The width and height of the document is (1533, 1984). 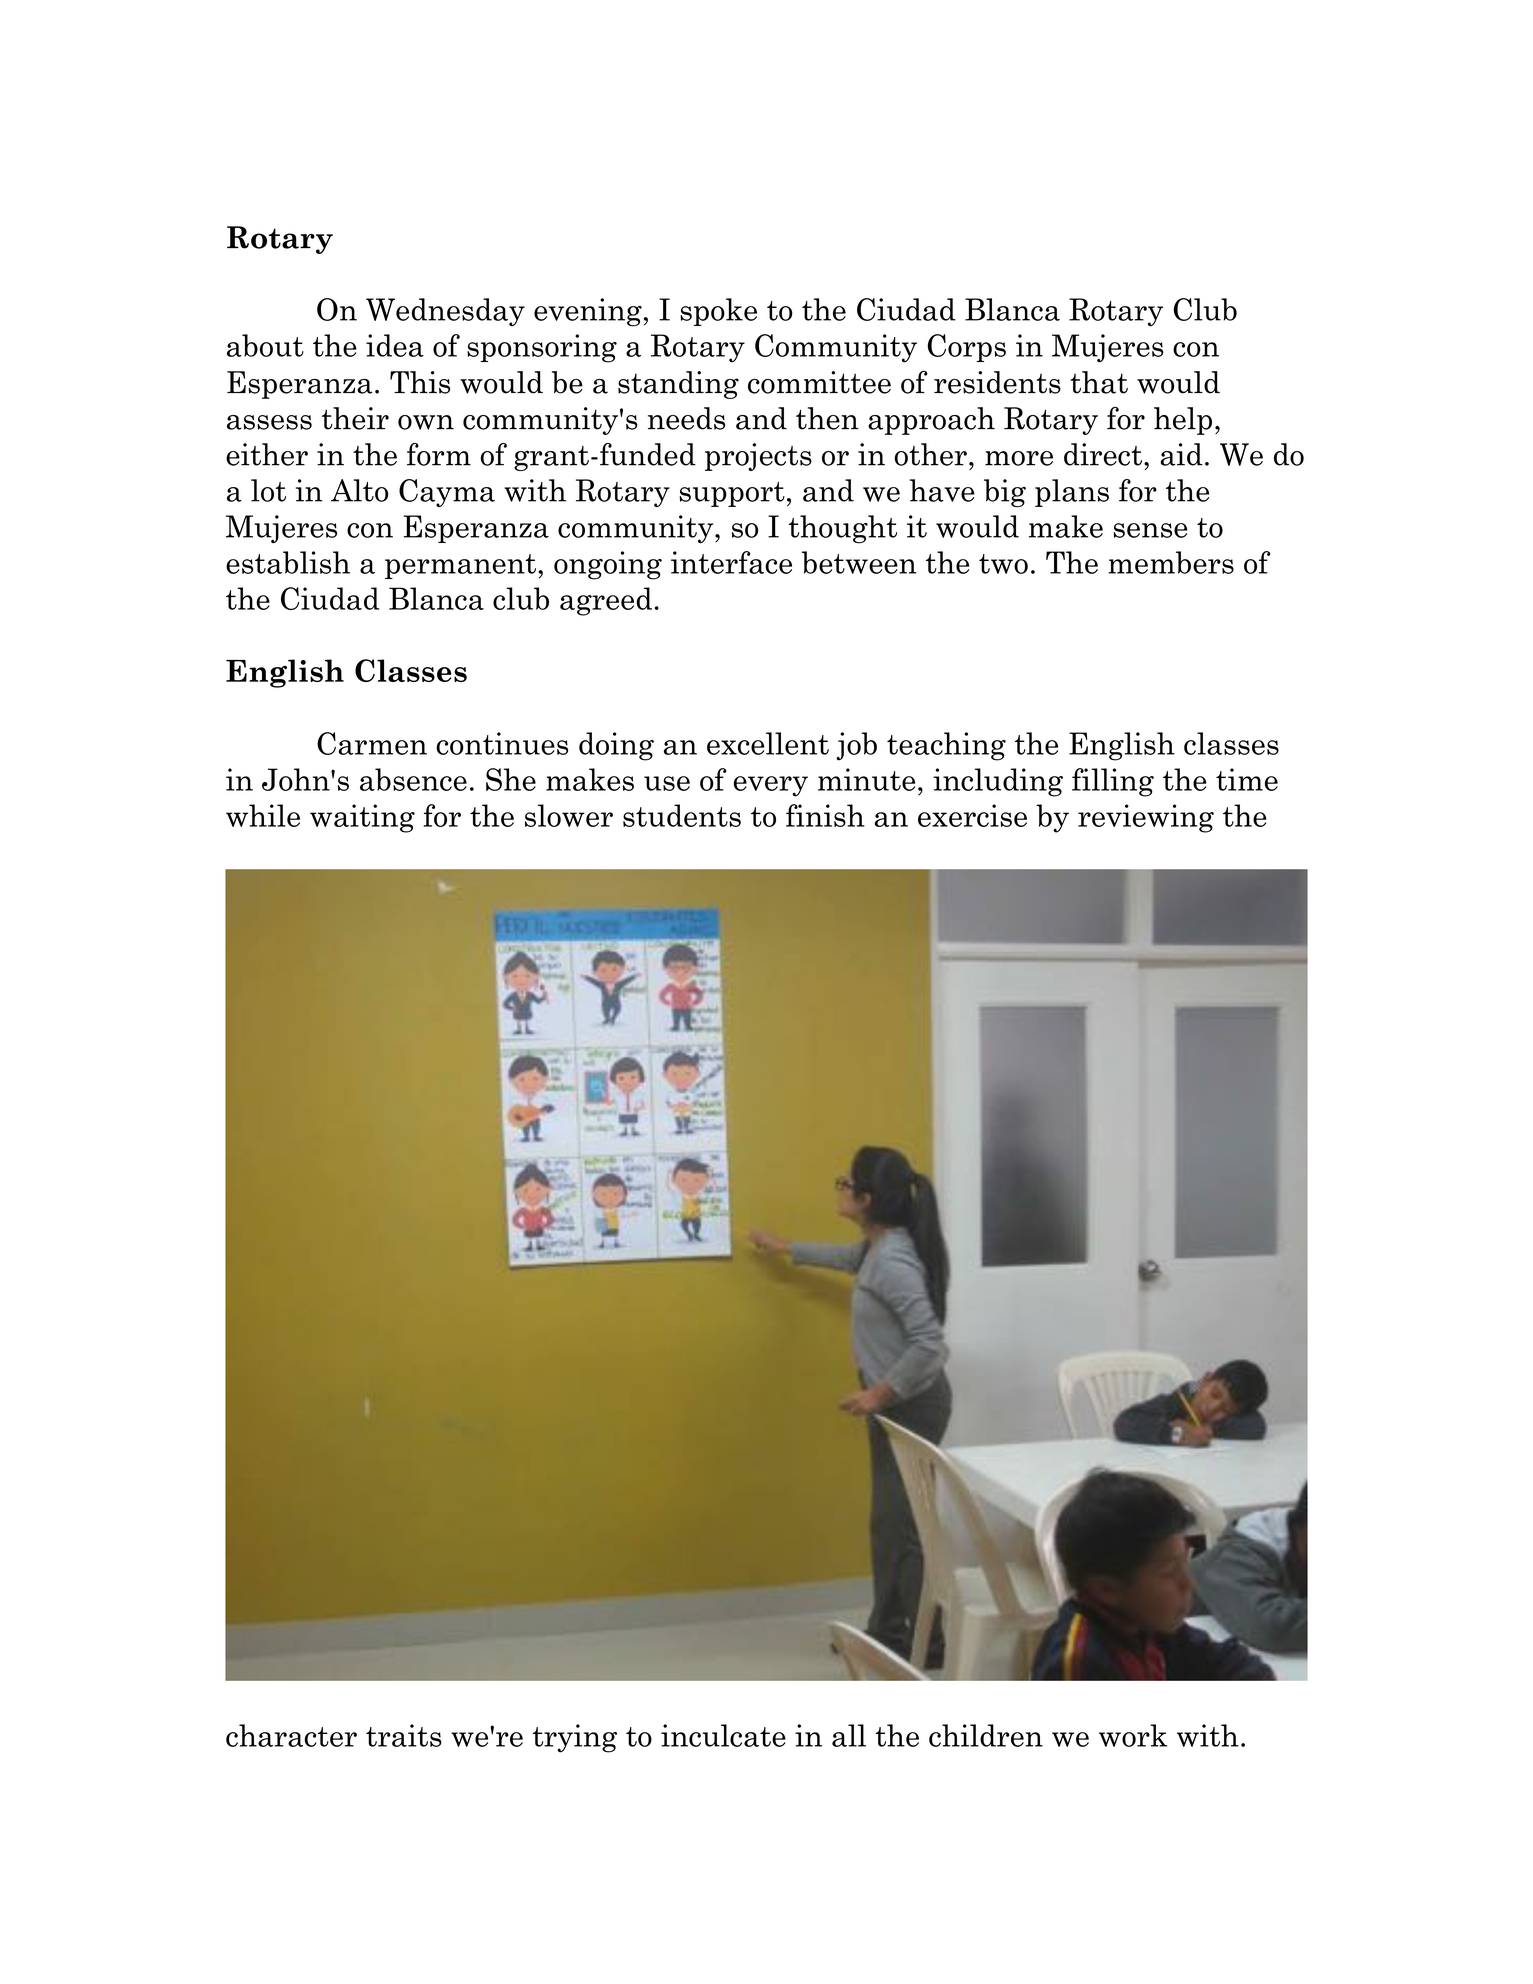 What do you see at coordinates (825, 815) in the document?
I see `finish` at bounding box center [825, 815].
